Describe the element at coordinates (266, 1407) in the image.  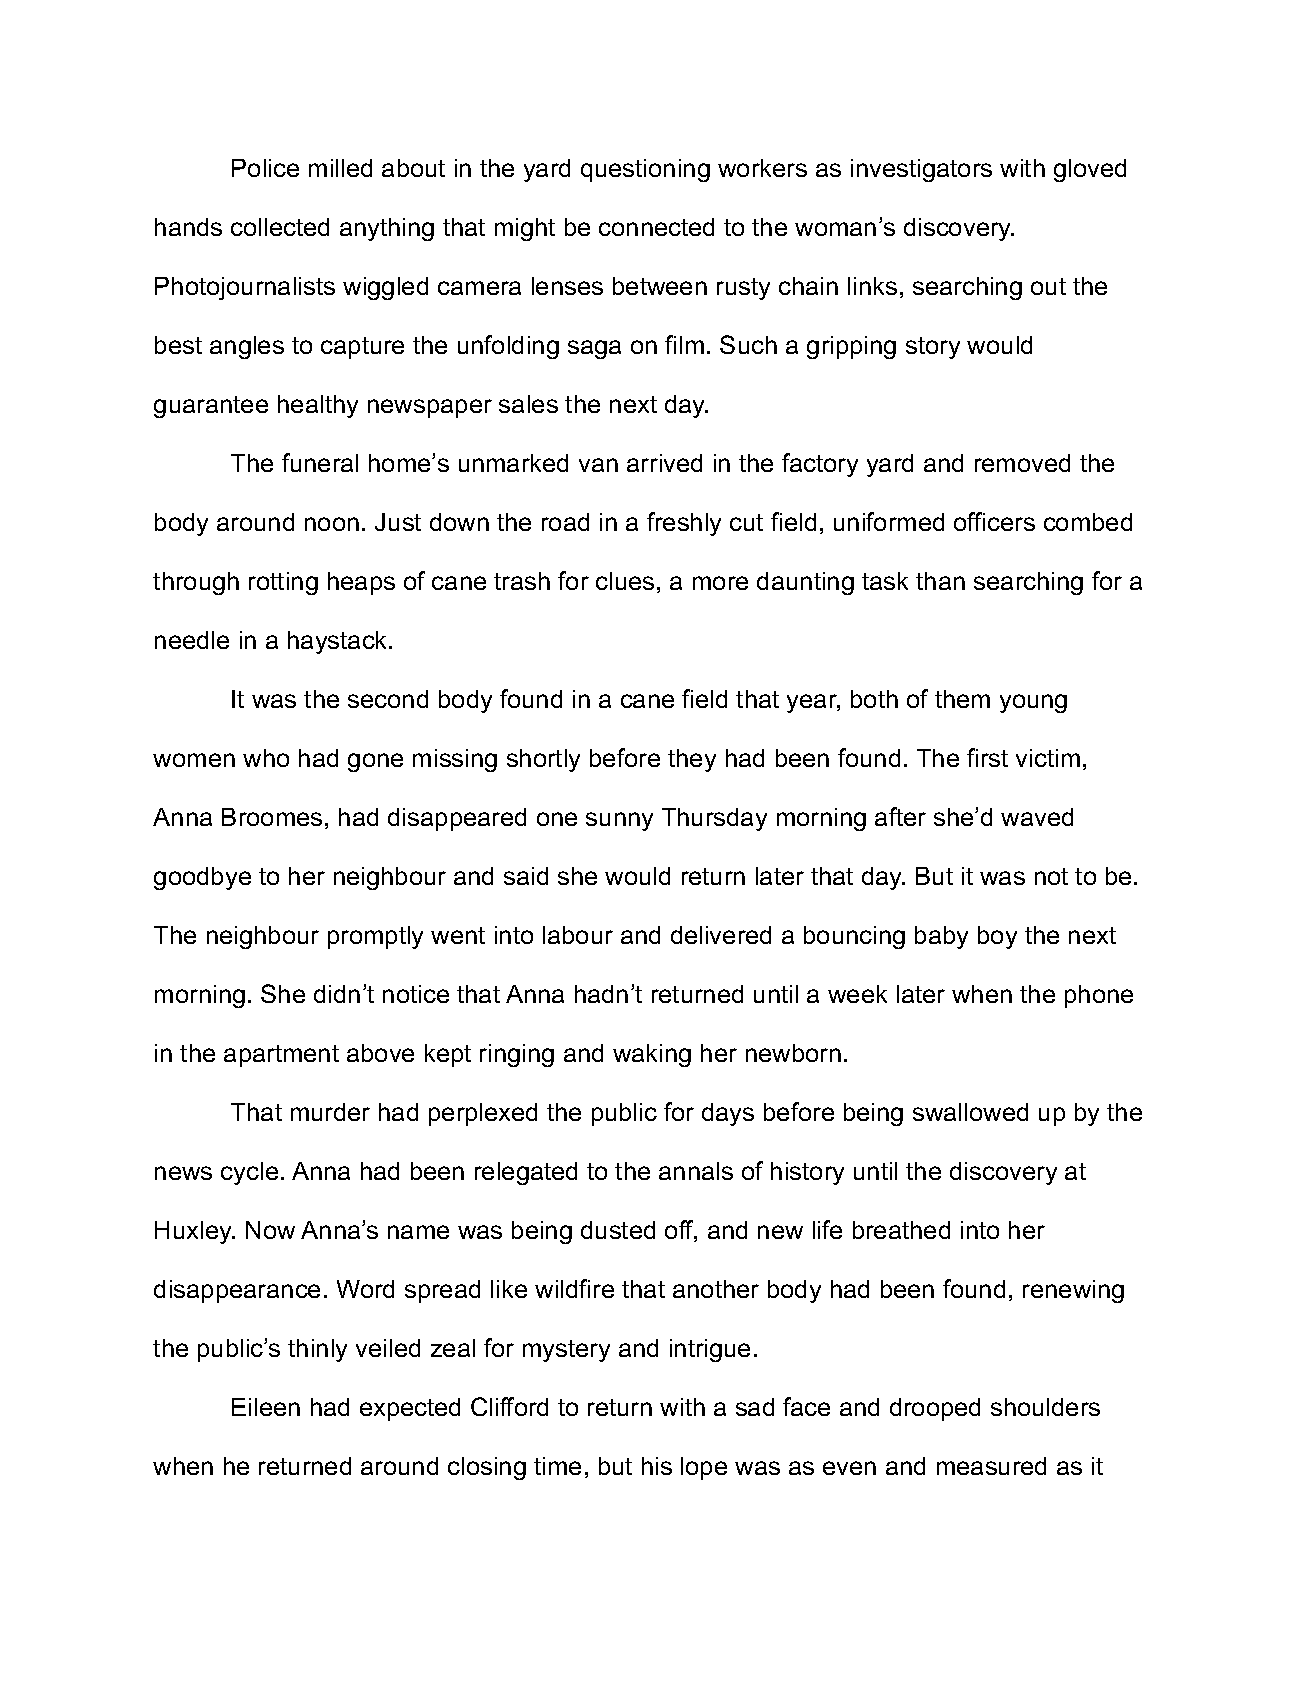
I see `Eileen` at that location.
